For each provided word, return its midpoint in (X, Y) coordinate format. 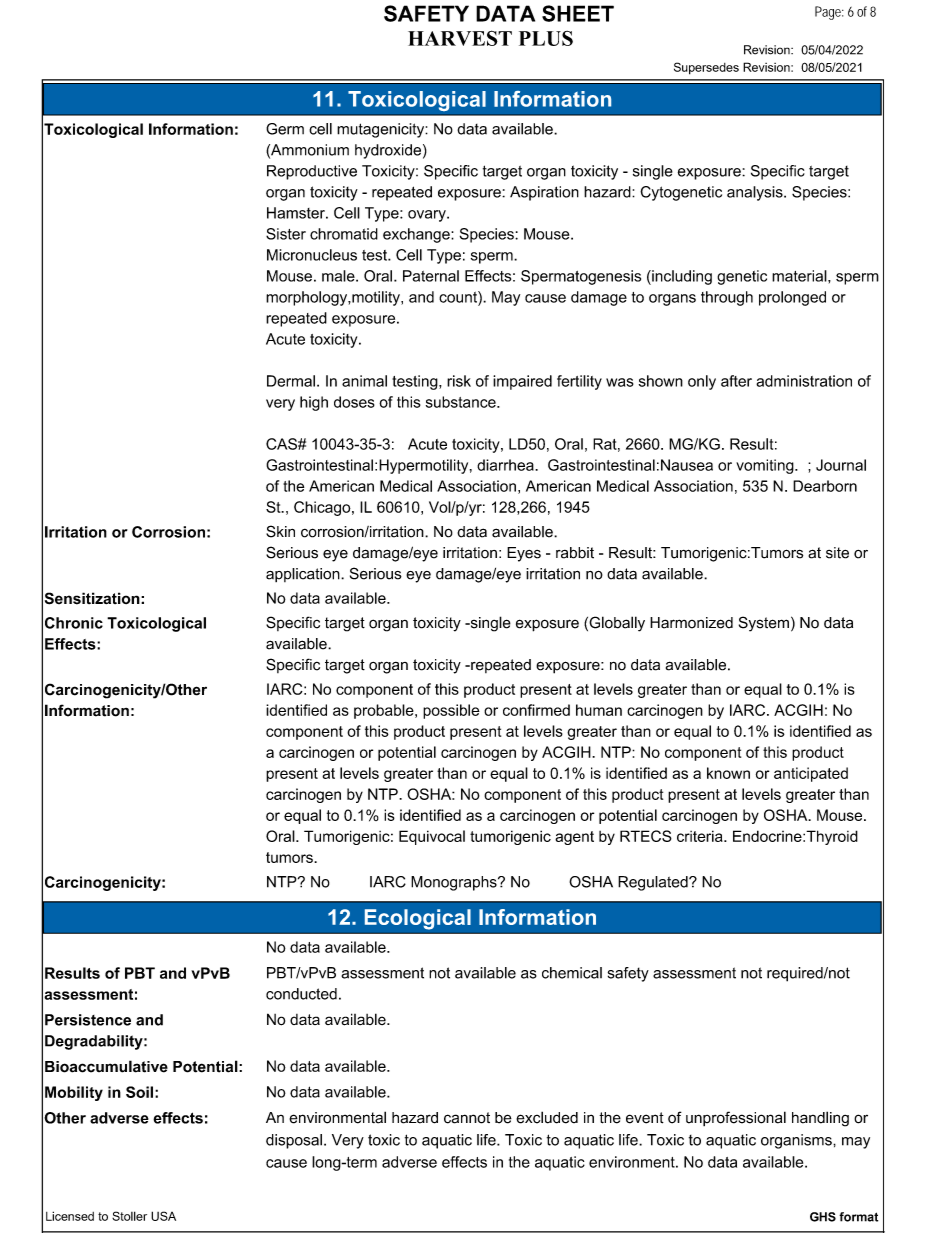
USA (163, 1216)
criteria (701, 836)
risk (459, 381)
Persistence (88, 1020)
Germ (285, 129)
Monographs (455, 883)
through (727, 298)
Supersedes (706, 68)
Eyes (524, 554)
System (764, 624)
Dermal (291, 381)
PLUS (546, 38)
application (304, 575)
